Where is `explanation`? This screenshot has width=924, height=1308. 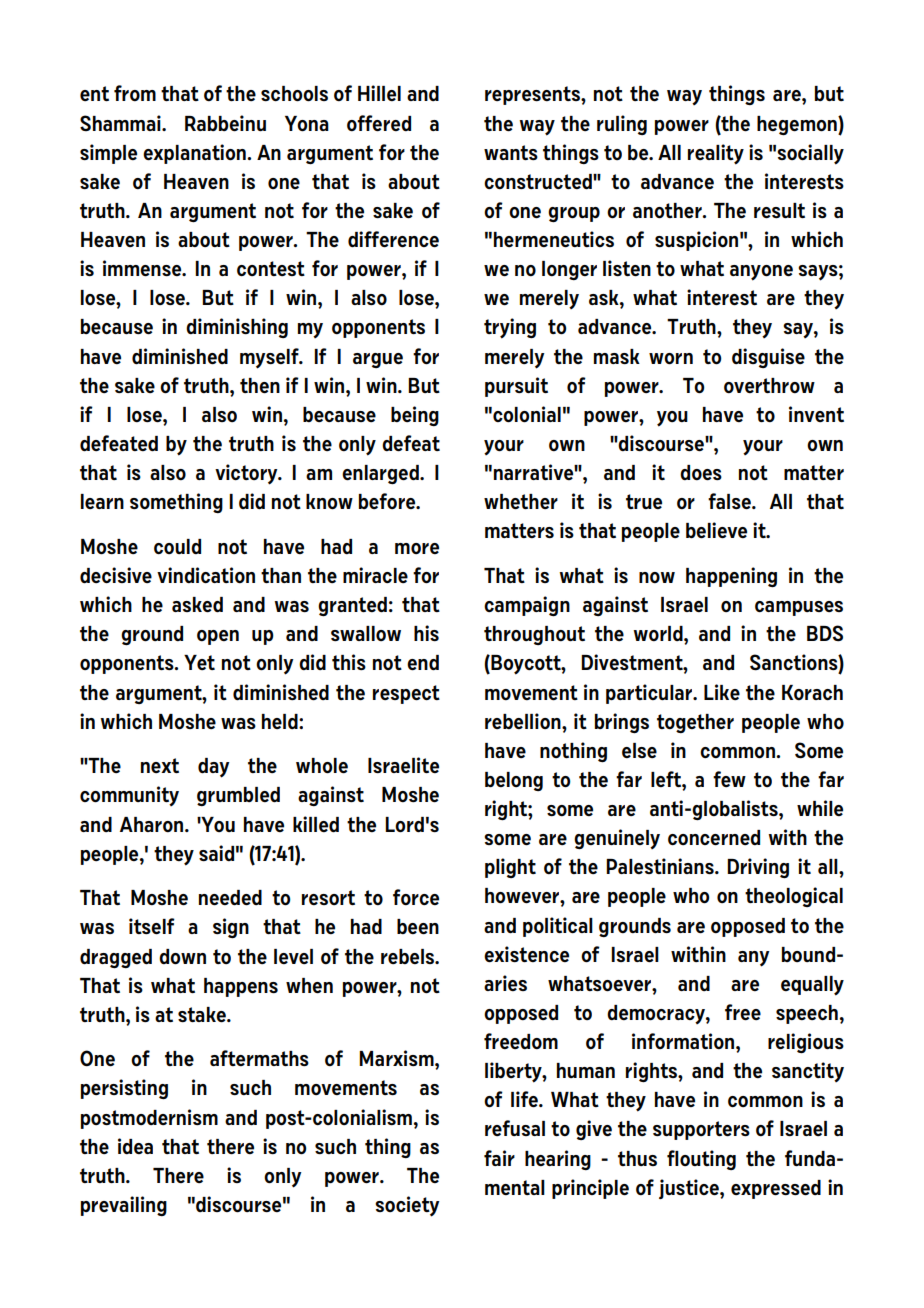 explanation is located at coordinates (195, 154).
